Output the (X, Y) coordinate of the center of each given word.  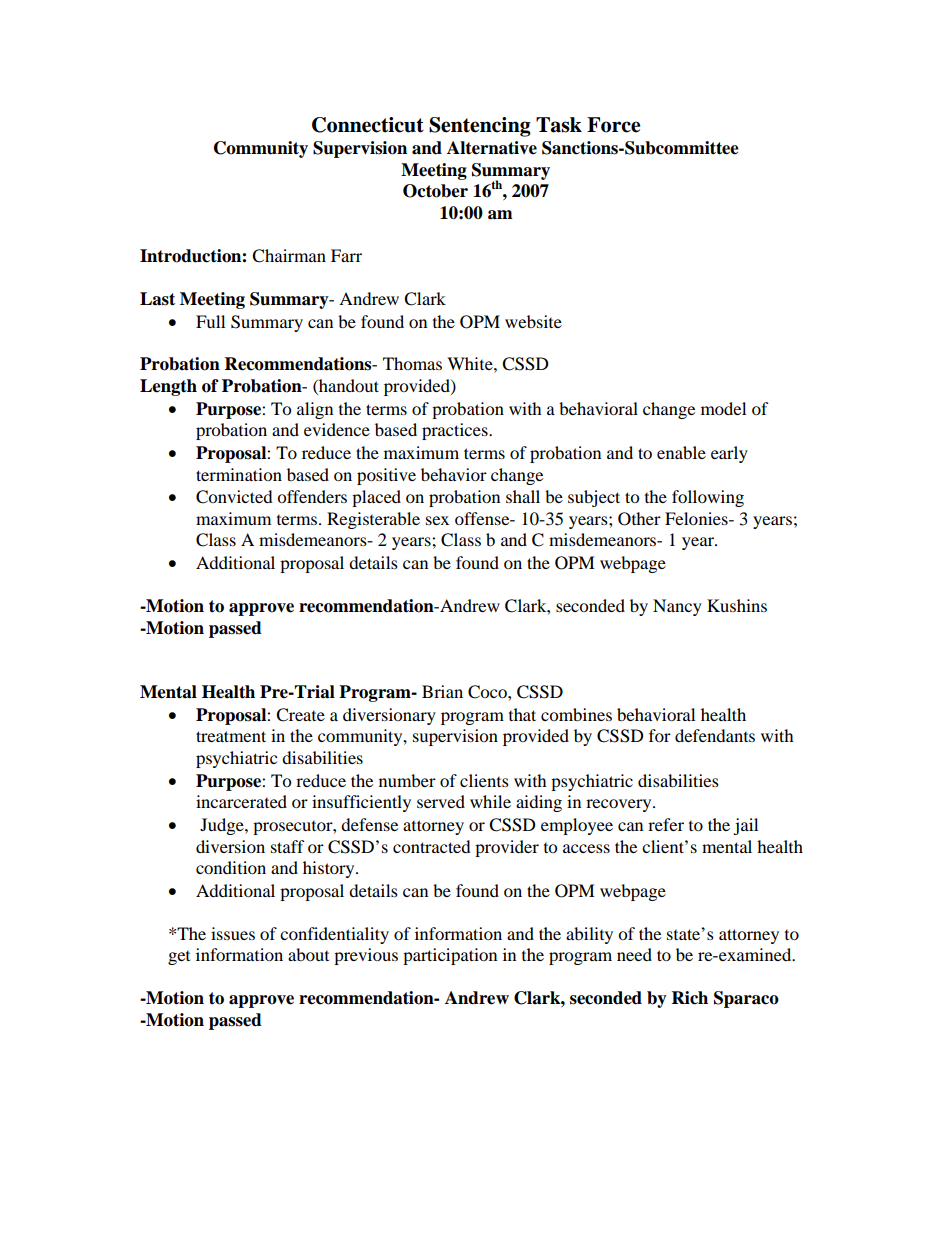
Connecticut (368, 125)
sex (437, 520)
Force (613, 125)
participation (450, 956)
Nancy (677, 607)
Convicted (234, 497)
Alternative (492, 148)
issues (233, 933)
